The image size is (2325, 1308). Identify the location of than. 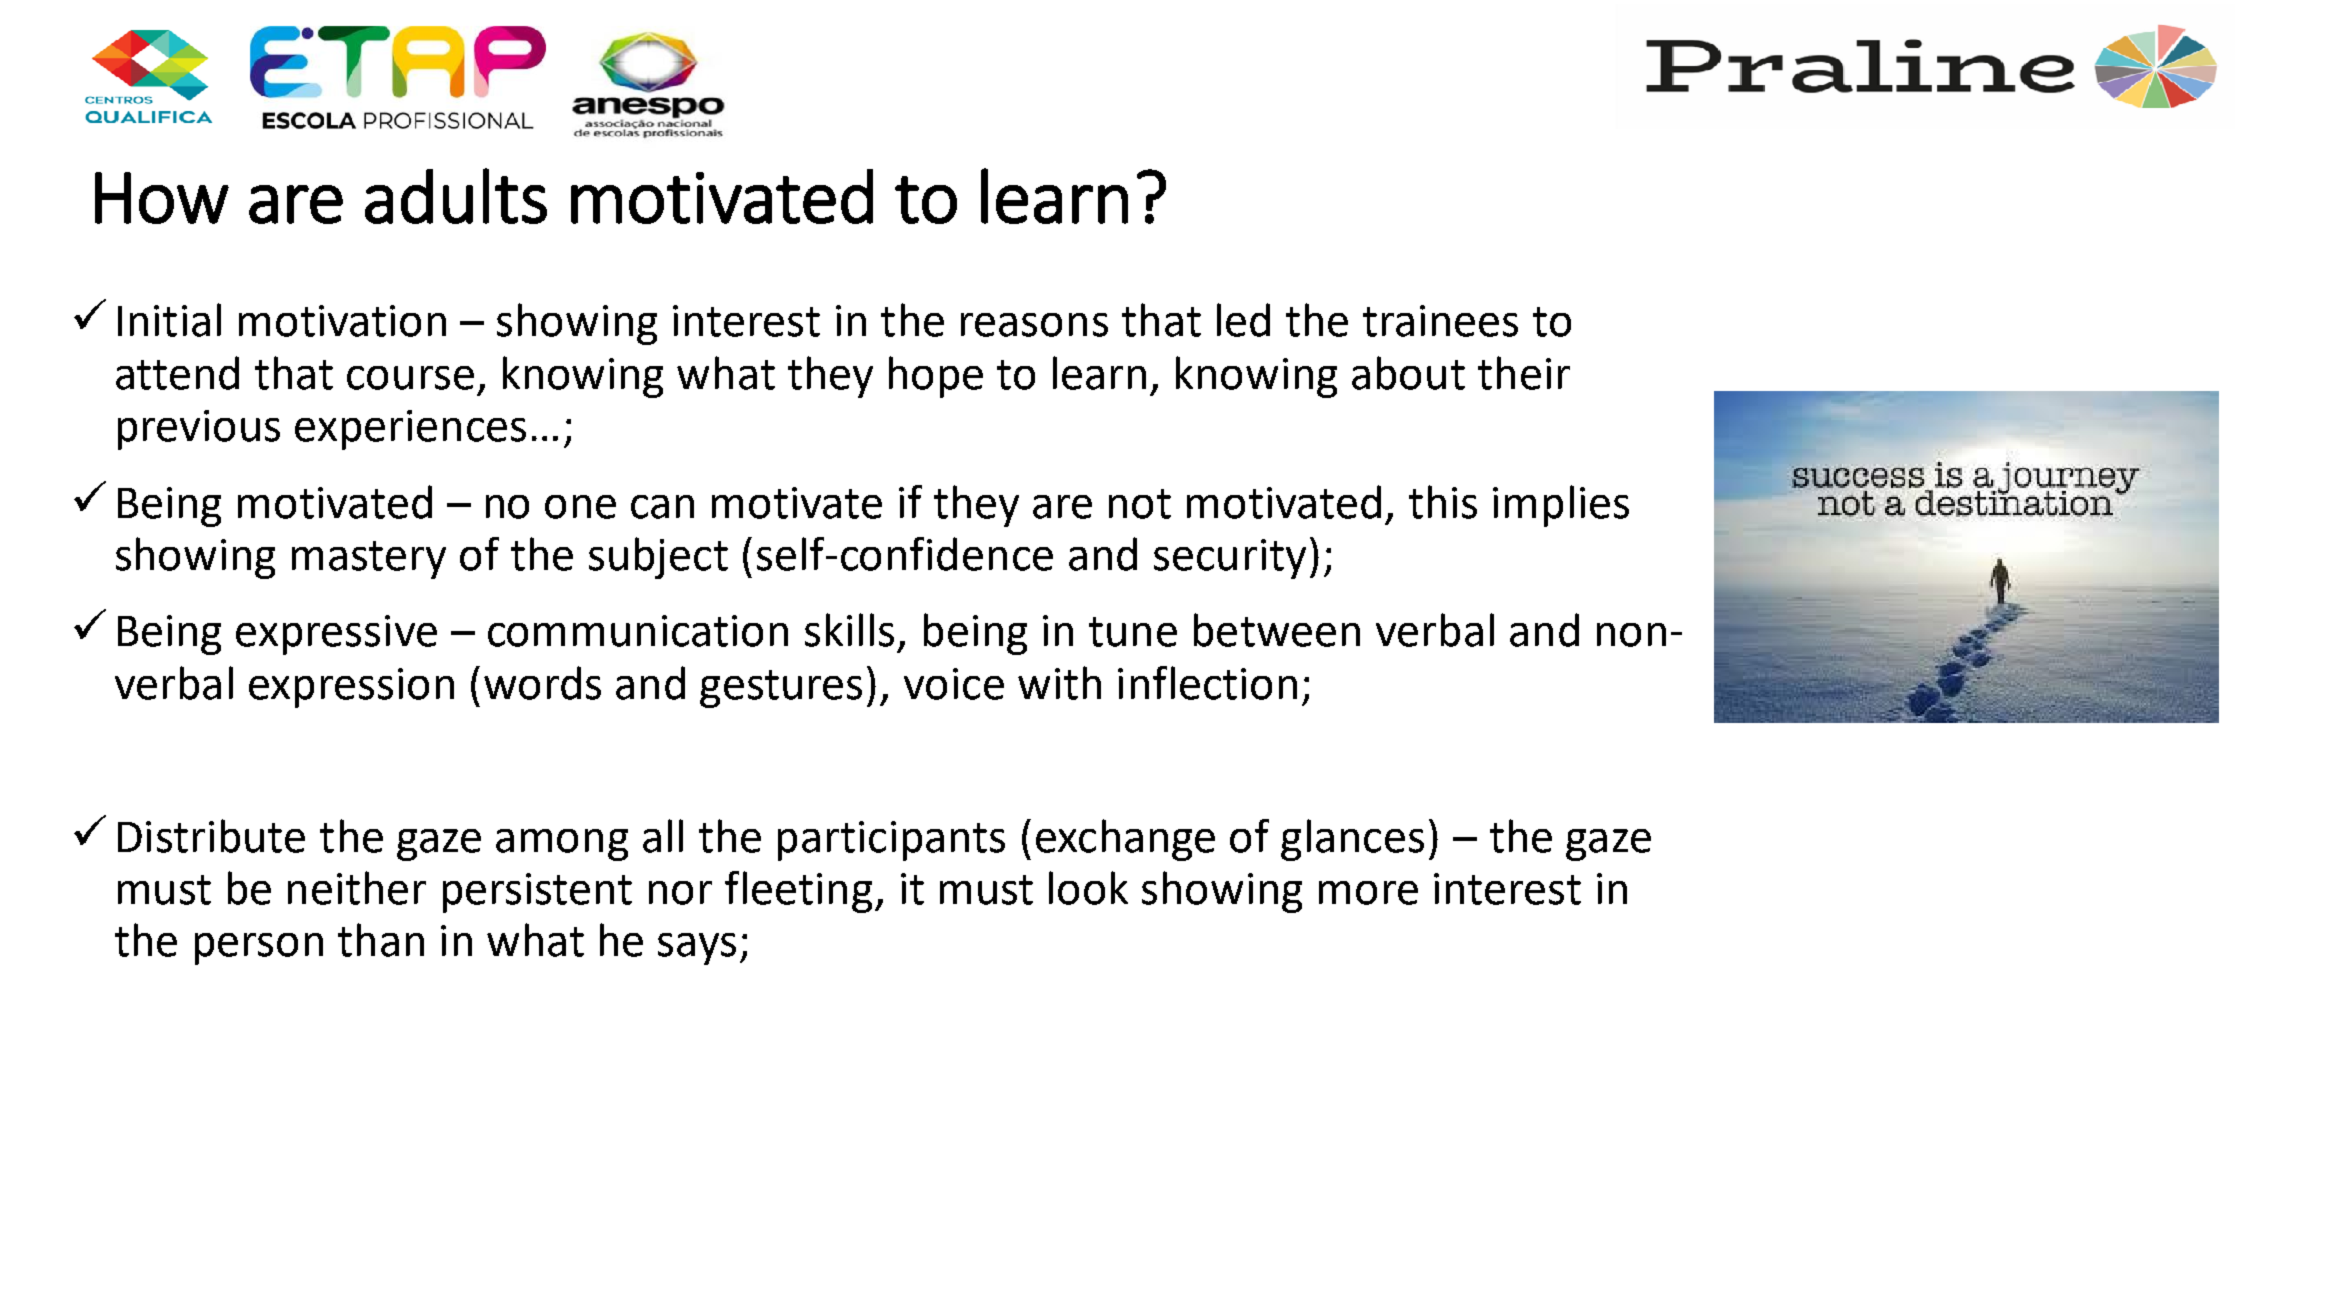
(381, 940).
